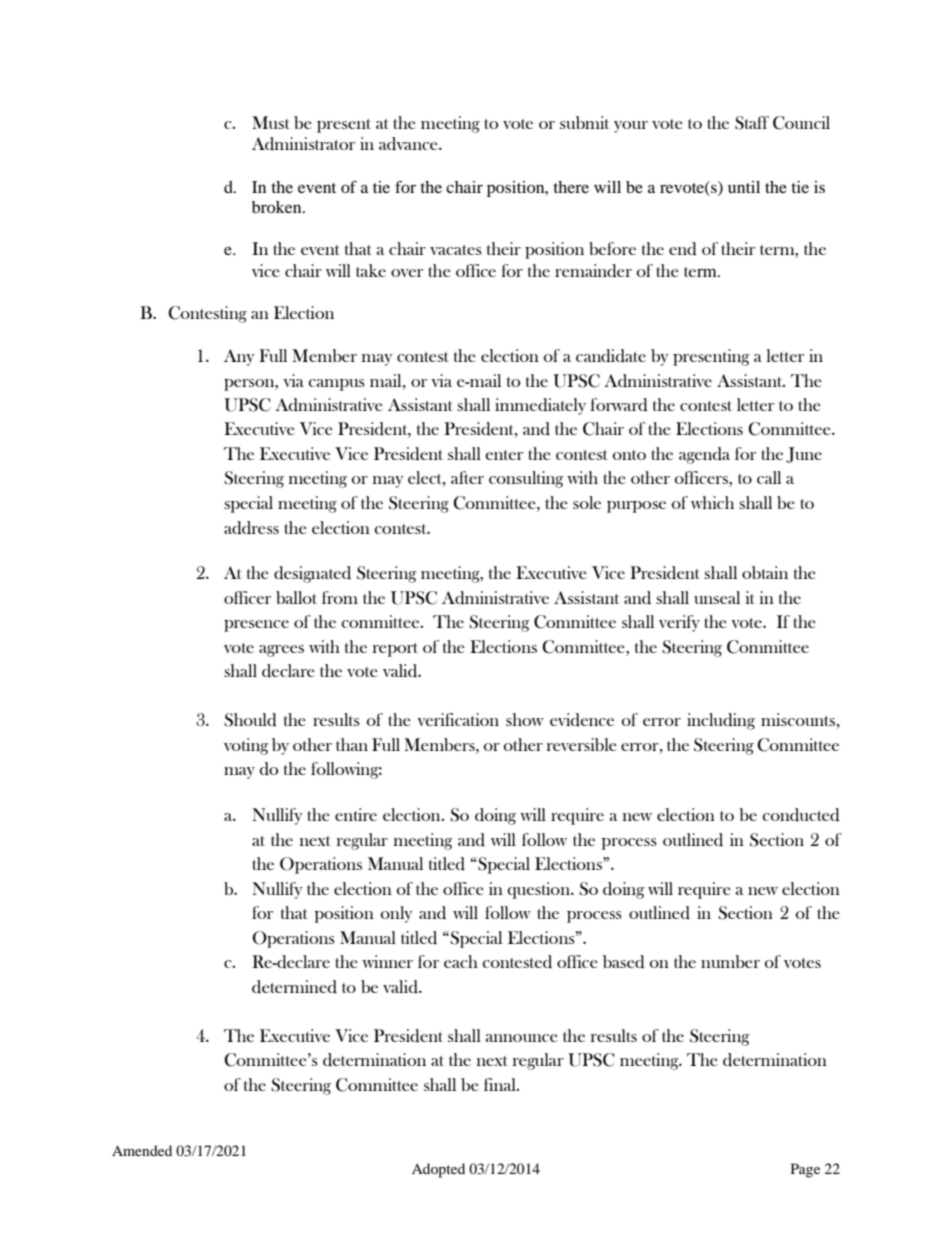 The image size is (952, 1233). Describe the element at coordinates (142, 1150) in the image. I see `Amended` at that location.
